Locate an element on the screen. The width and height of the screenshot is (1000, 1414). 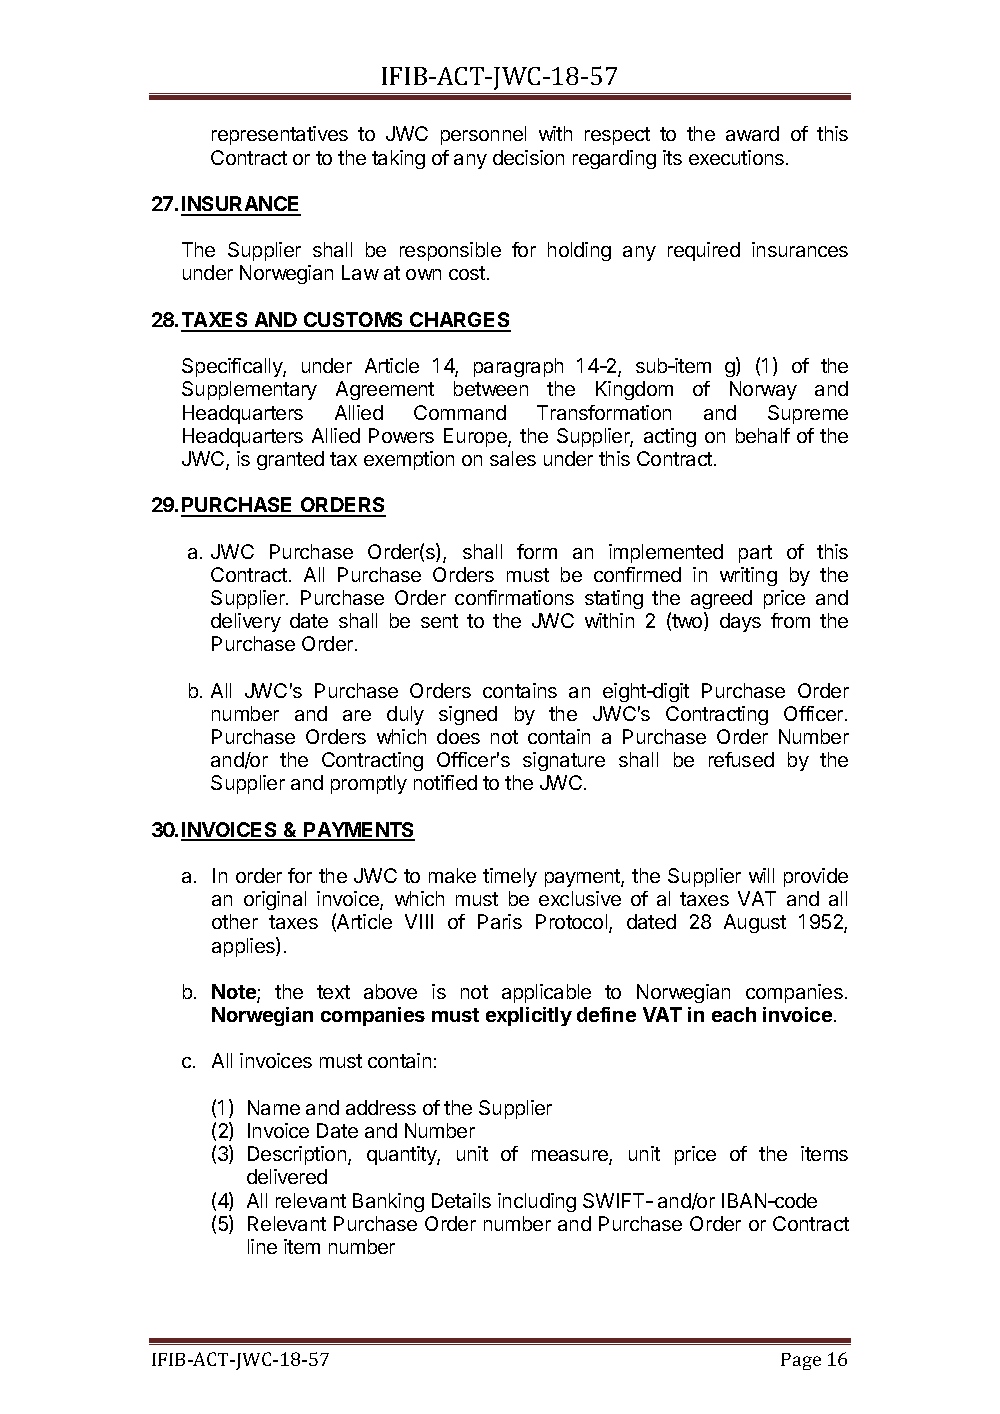
each is located at coordinates (734, 1014).
